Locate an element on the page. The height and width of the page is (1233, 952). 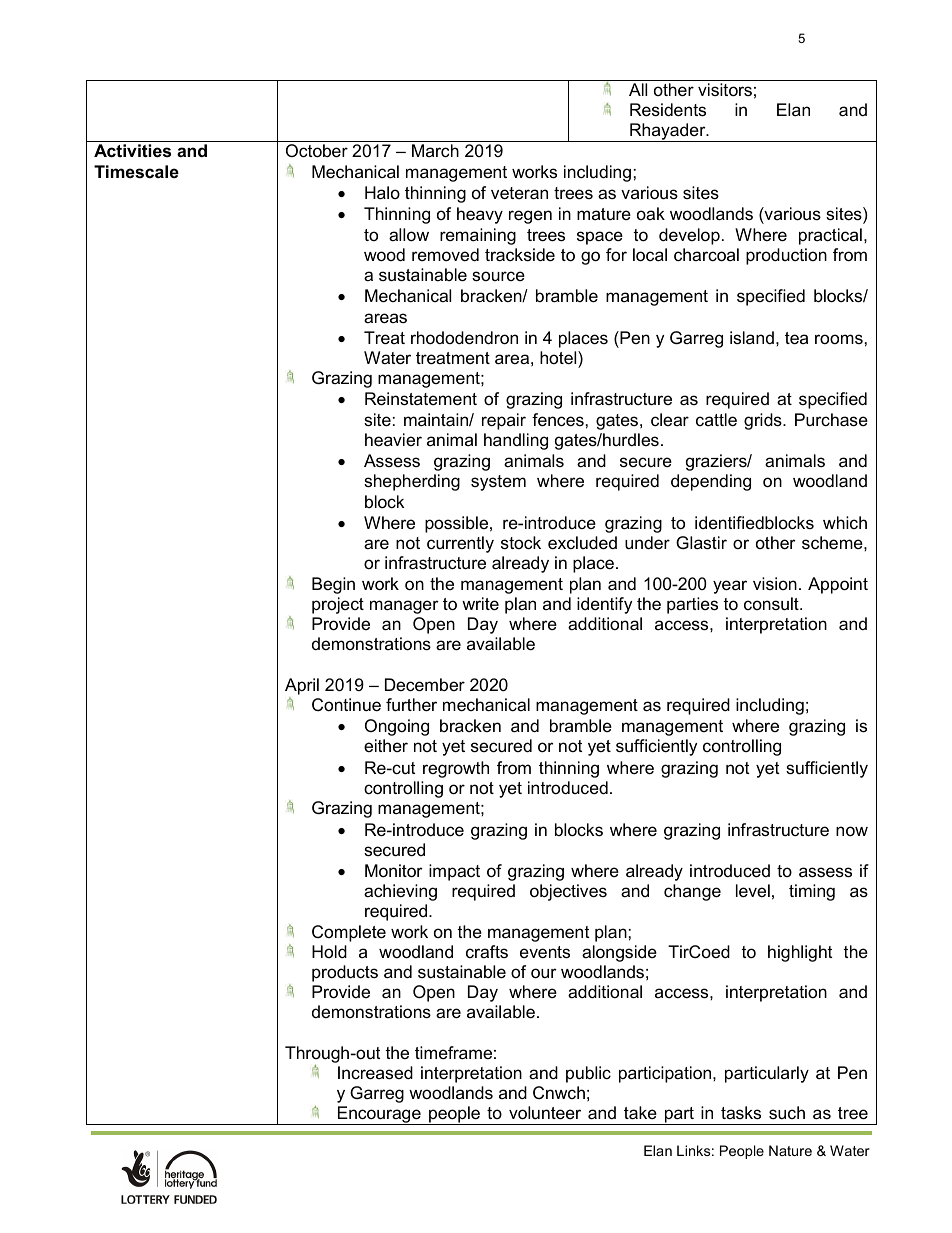
such is located at coordinates (787, 1112).
